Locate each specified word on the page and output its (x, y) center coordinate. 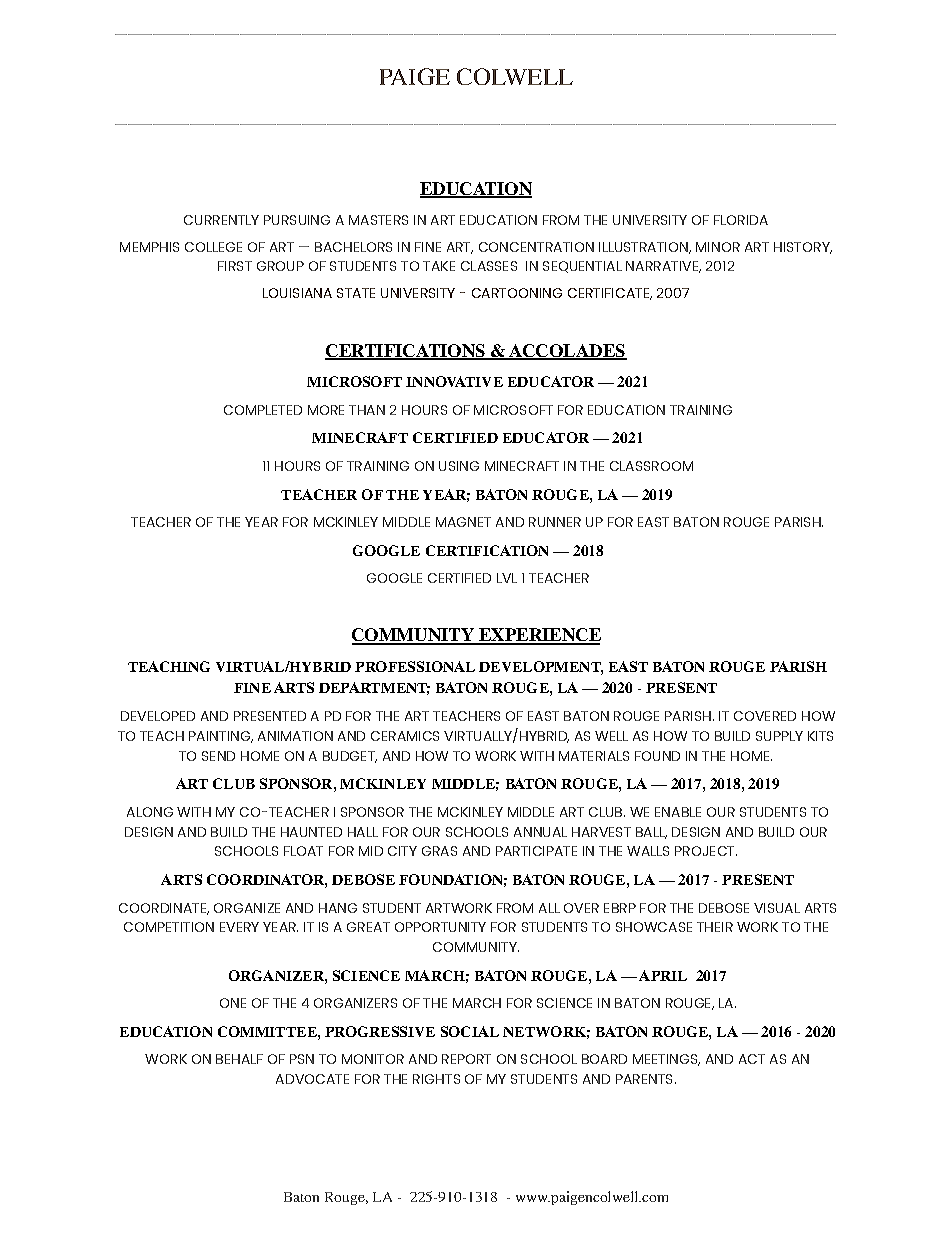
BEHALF (239, 1059)
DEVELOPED (158, 716)
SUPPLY (779, 736)
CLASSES (489, 266)
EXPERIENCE (539, 636)
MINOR (718, 247)
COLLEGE (213, 247)
